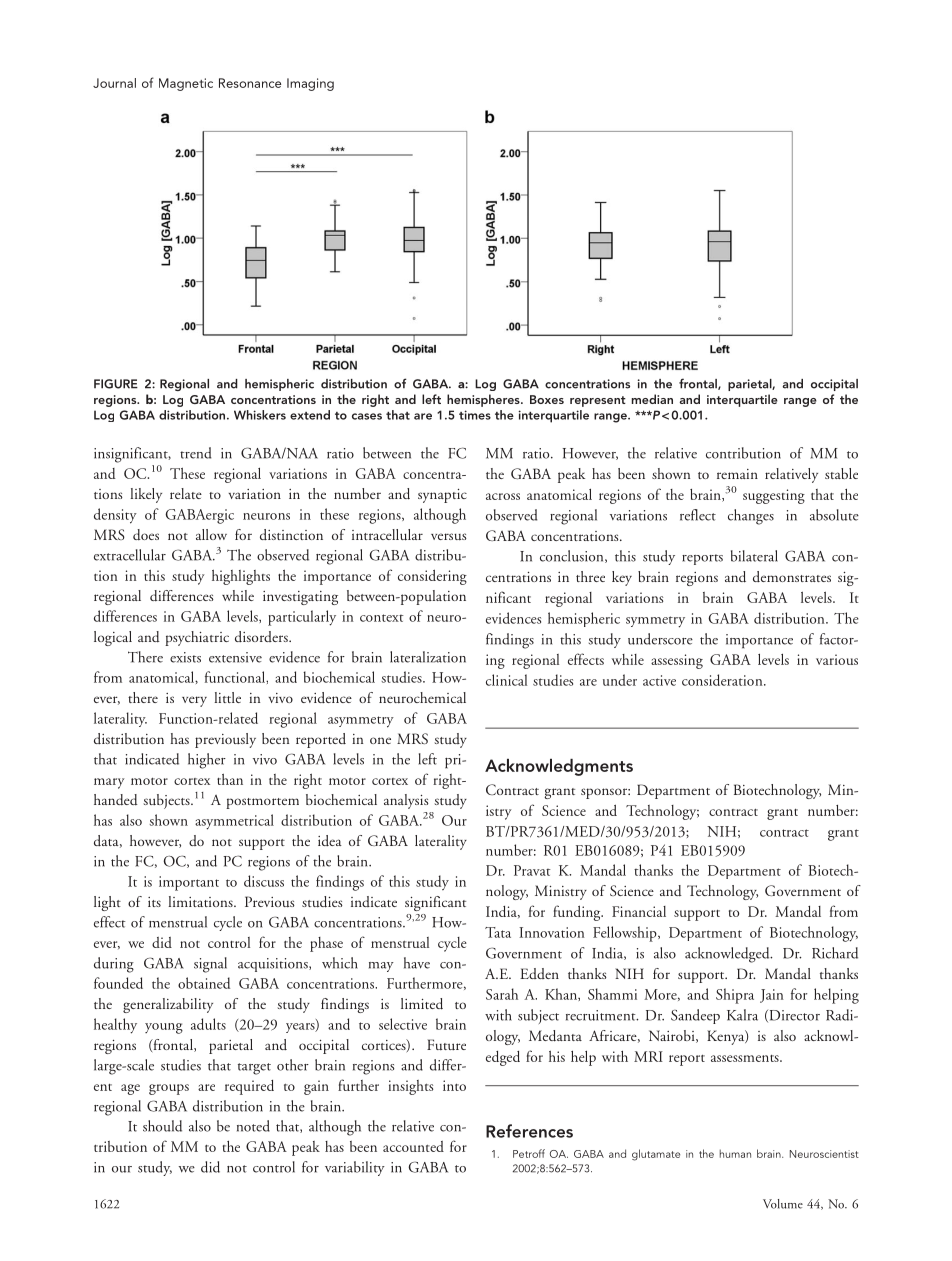  I want to click on Imaging, so click(310, 84).
